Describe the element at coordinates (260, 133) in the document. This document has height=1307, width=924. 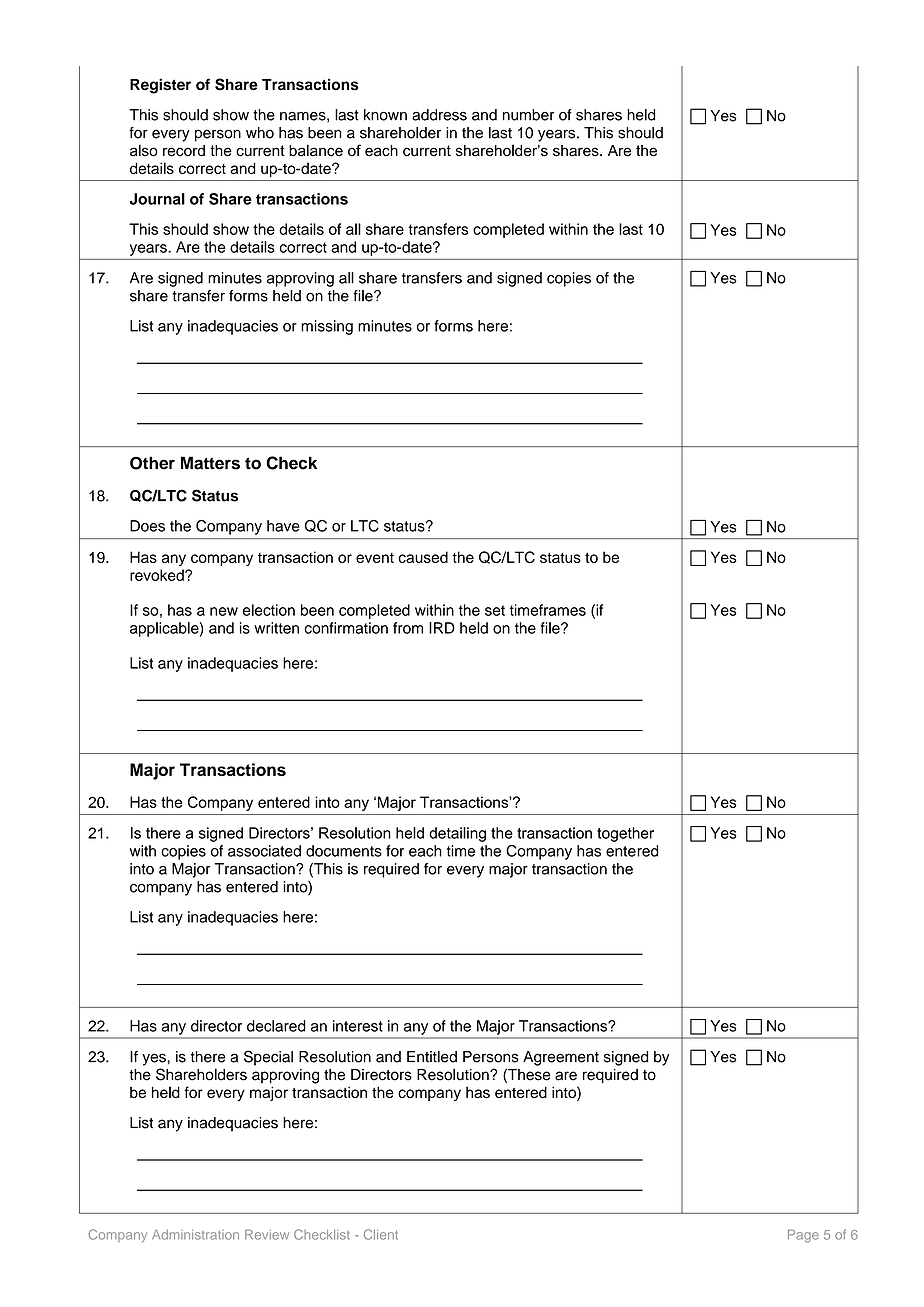
I see `who` at that location.
